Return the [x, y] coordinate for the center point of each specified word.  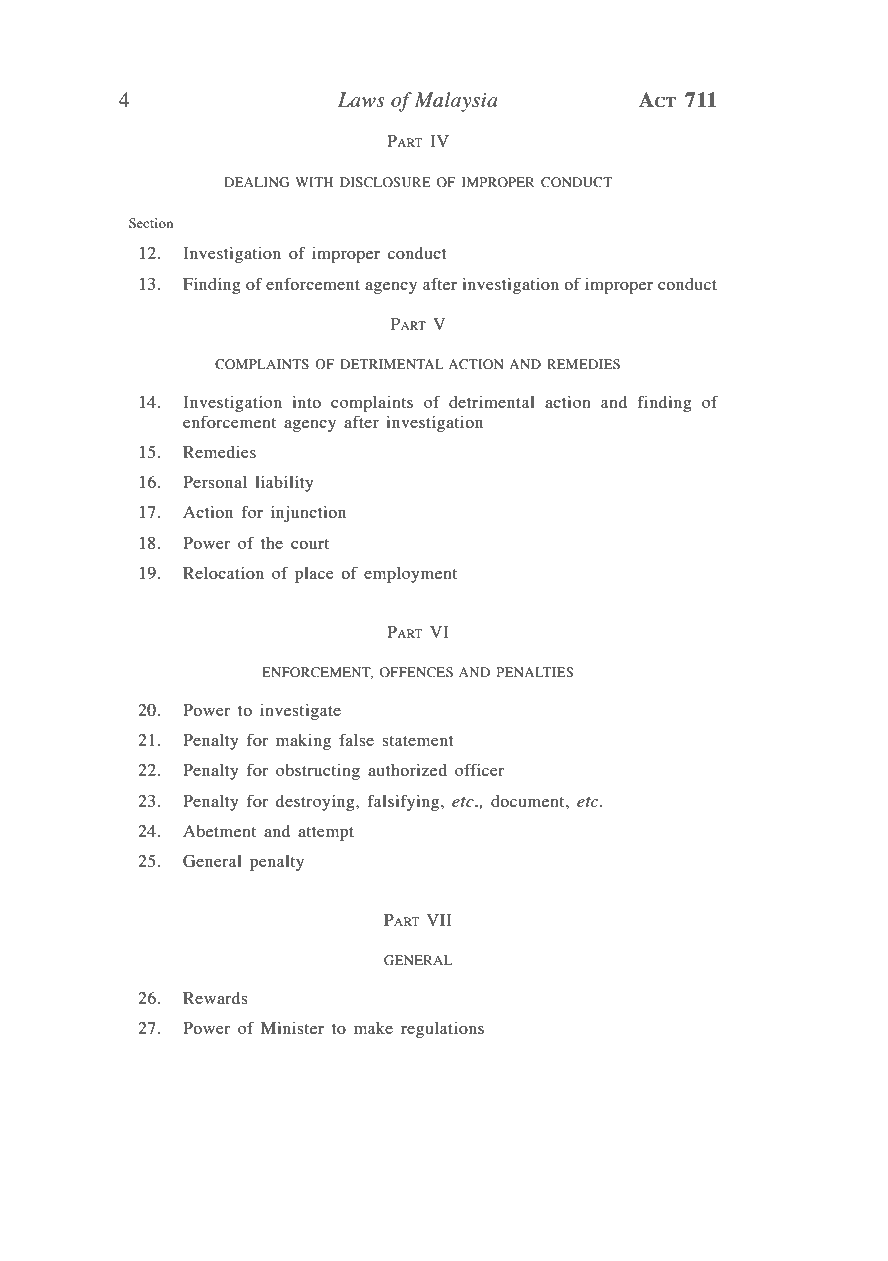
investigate [300, 712]
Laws [361, 99]
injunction [308, 514]
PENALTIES [535, 672]
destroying [316, 803]
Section [151, 223]
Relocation [223, 573]
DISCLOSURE [385, 182]
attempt [326, 834]
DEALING [256, 182]
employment [410, 575]
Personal [215, 482]
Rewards [215, 998]
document [529, 801]
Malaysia [455, 102]
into [306, 402]
